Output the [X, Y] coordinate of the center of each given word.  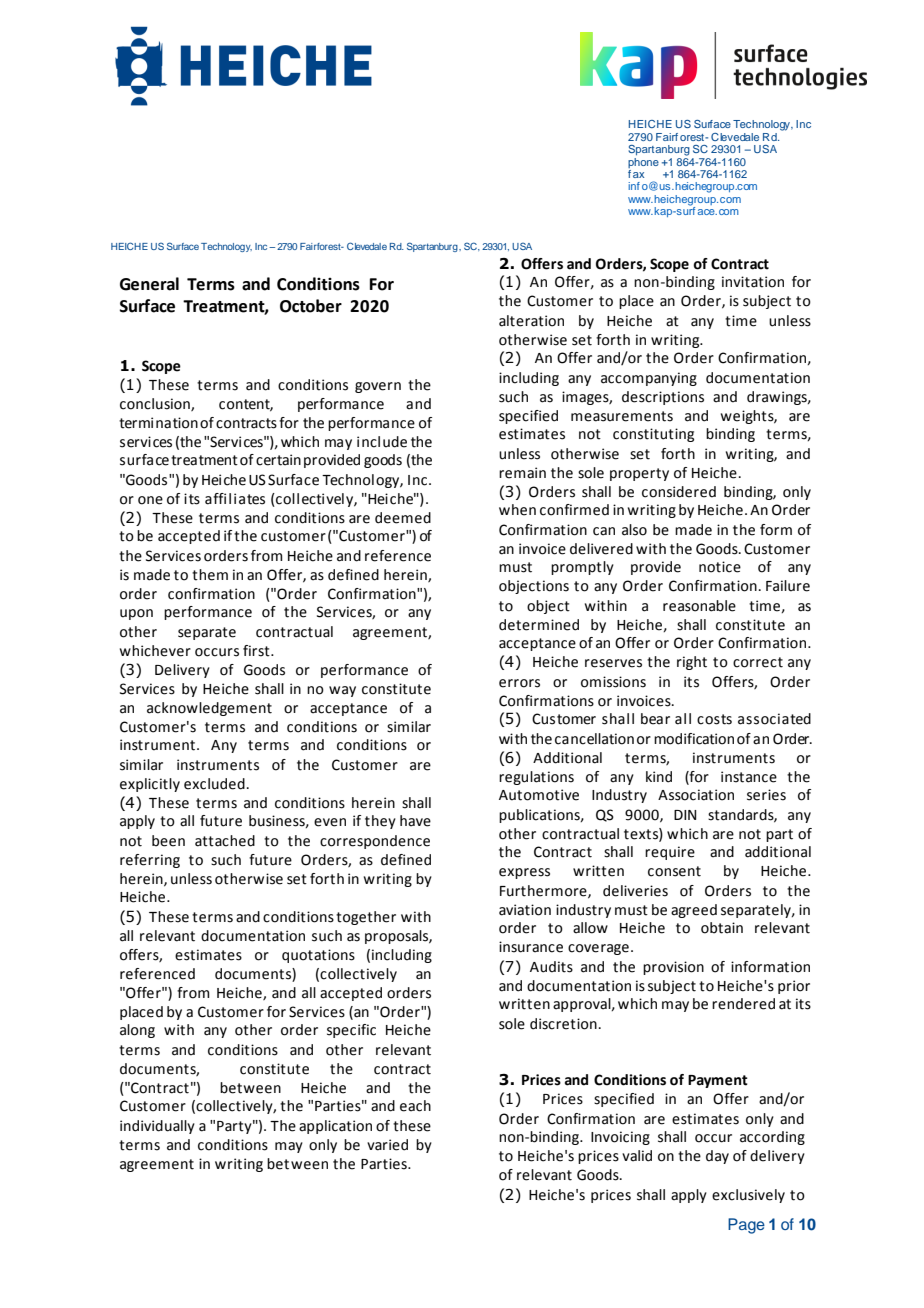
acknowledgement [209, 709]
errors [519, 683]
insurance [531, 947]
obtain [722, 928]
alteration [531, 321]
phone [643, 163]
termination [158, 423]
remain [522, 473]
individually [157, 1127]
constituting [653, 435]
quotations [318, 956]
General [149, 284]
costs [714, 719]
